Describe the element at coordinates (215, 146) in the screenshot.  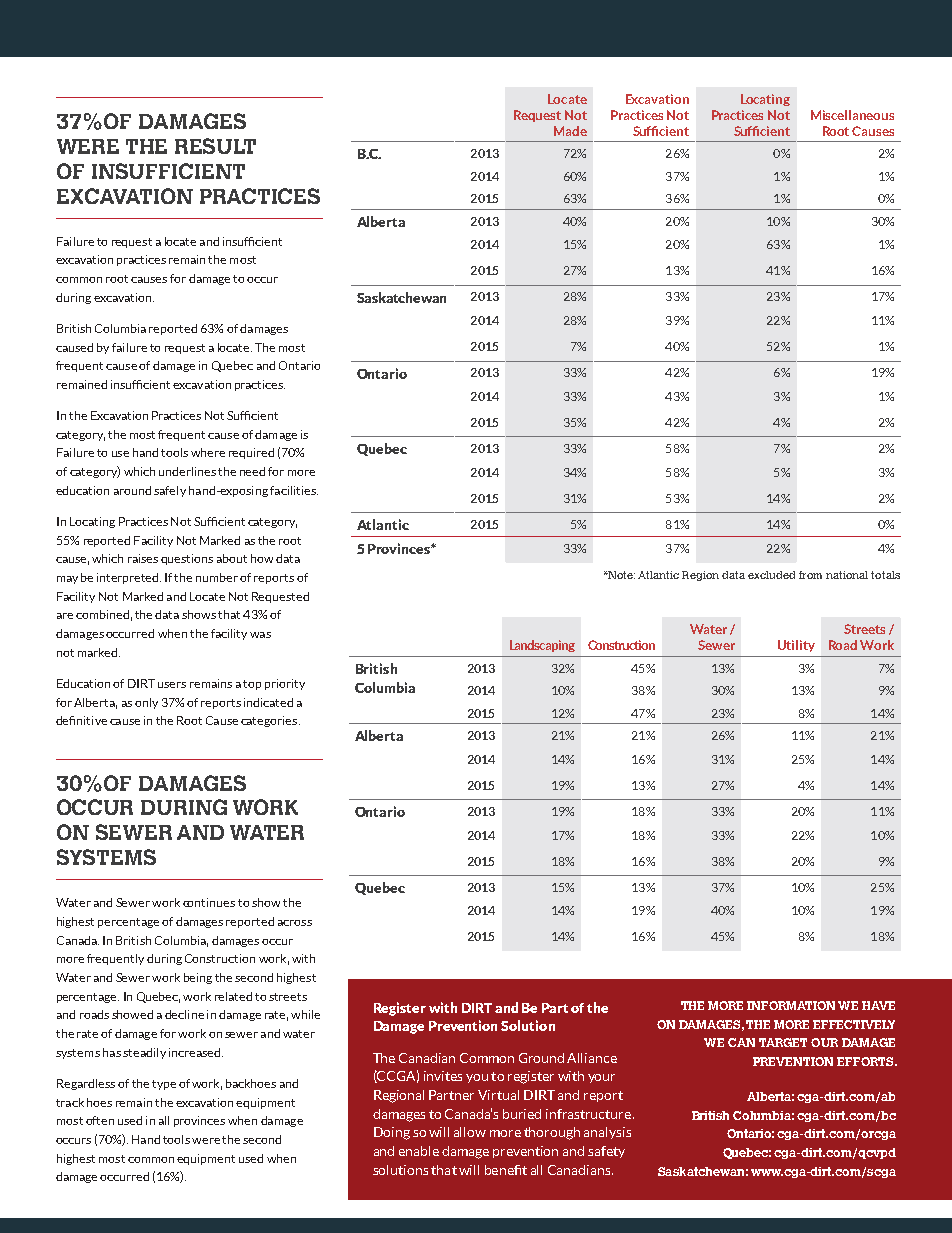
I see `RESULT` at that location.
